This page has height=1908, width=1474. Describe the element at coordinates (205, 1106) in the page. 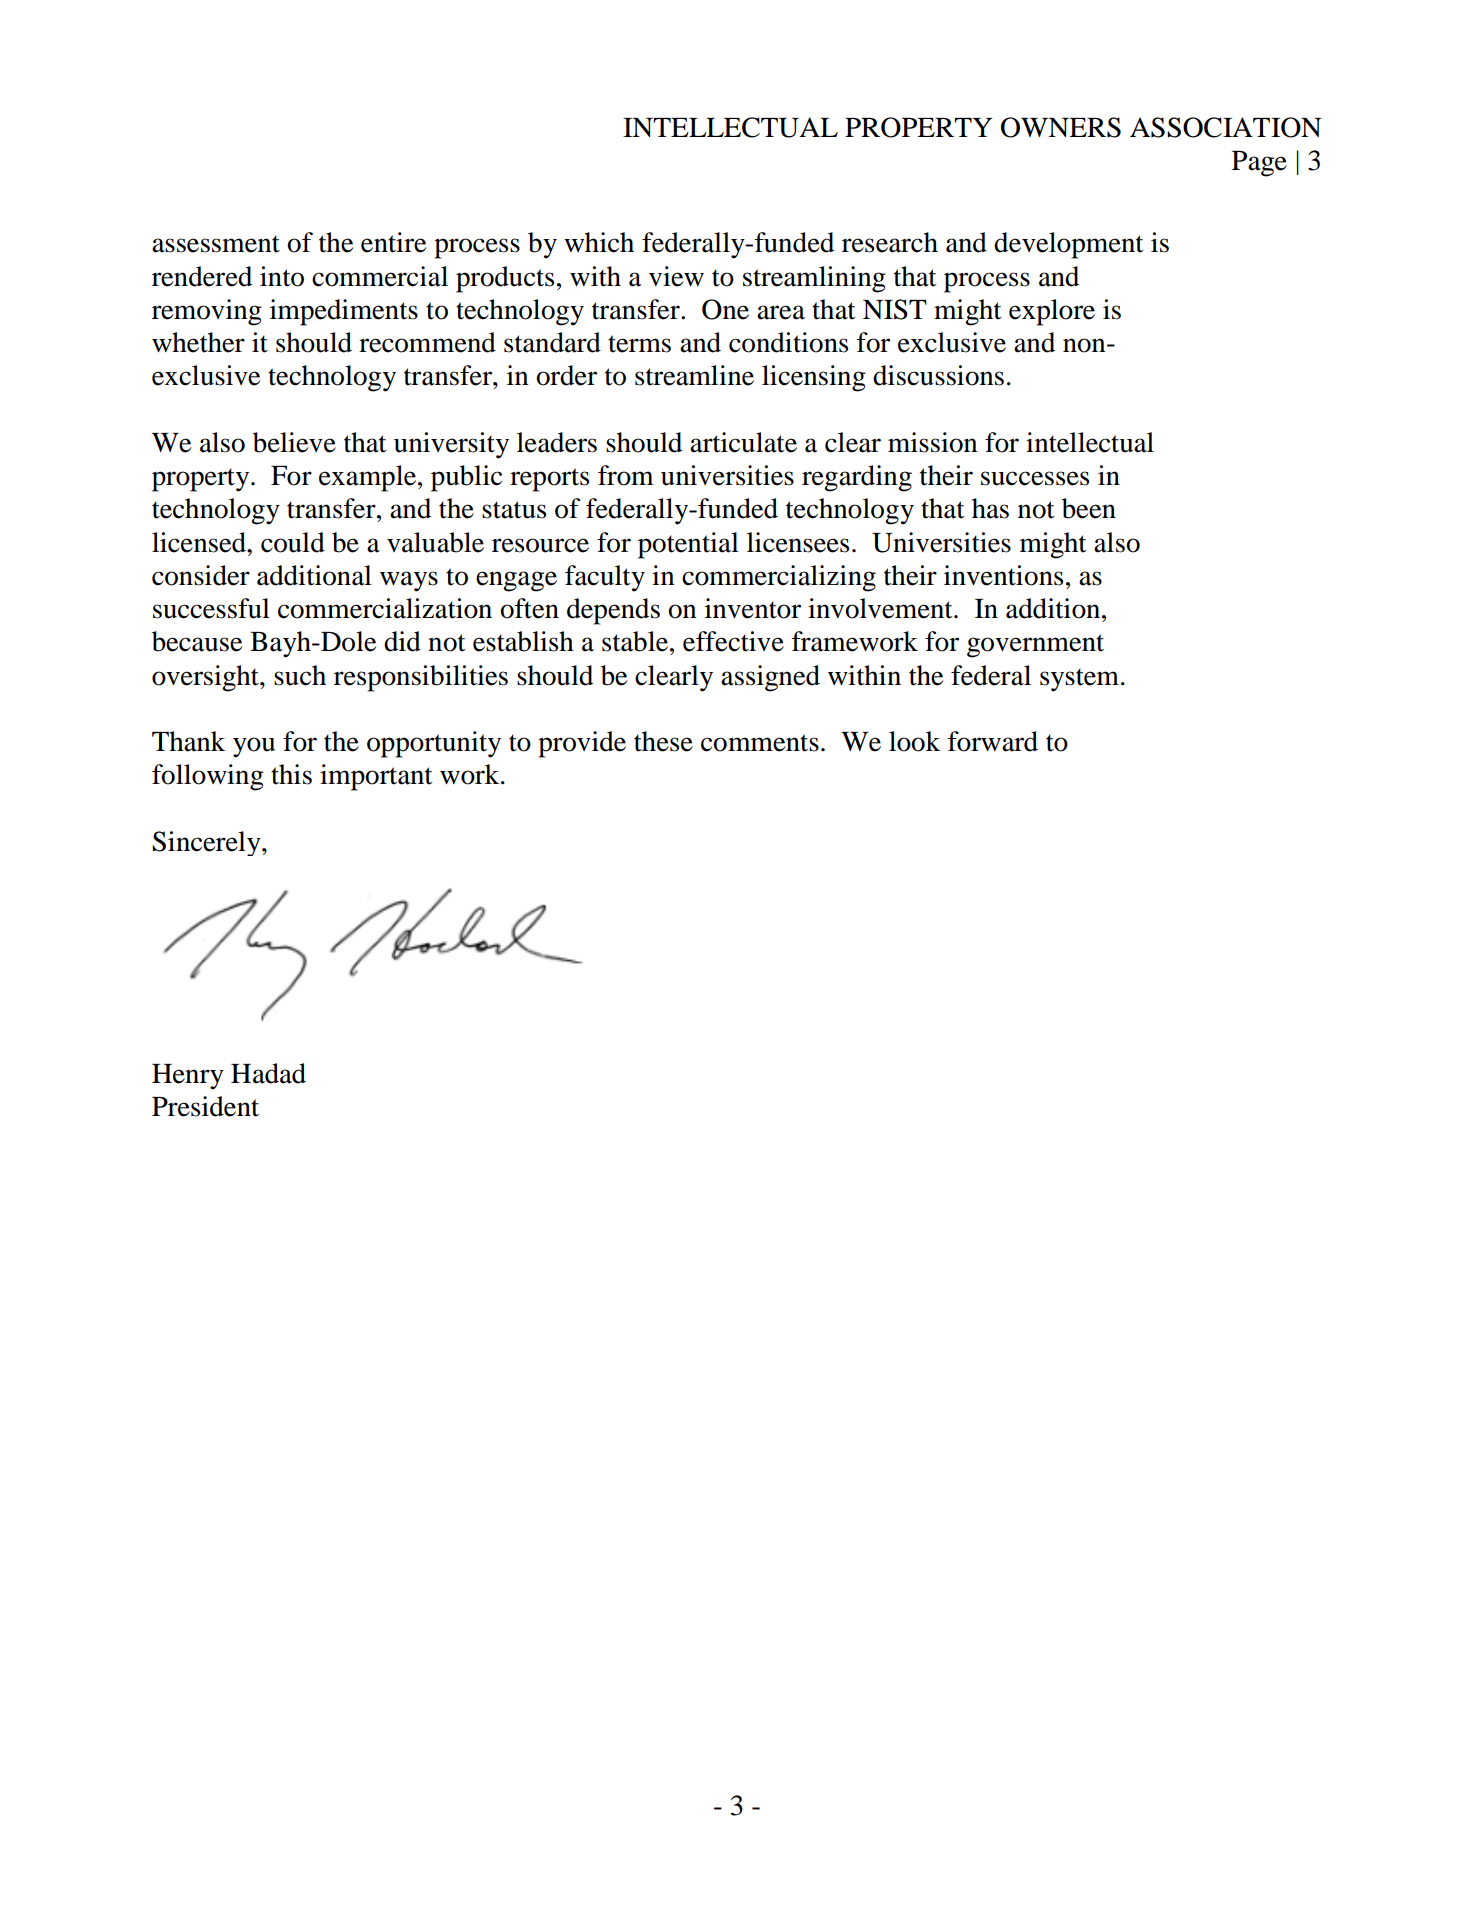

I see `President` at that location.
